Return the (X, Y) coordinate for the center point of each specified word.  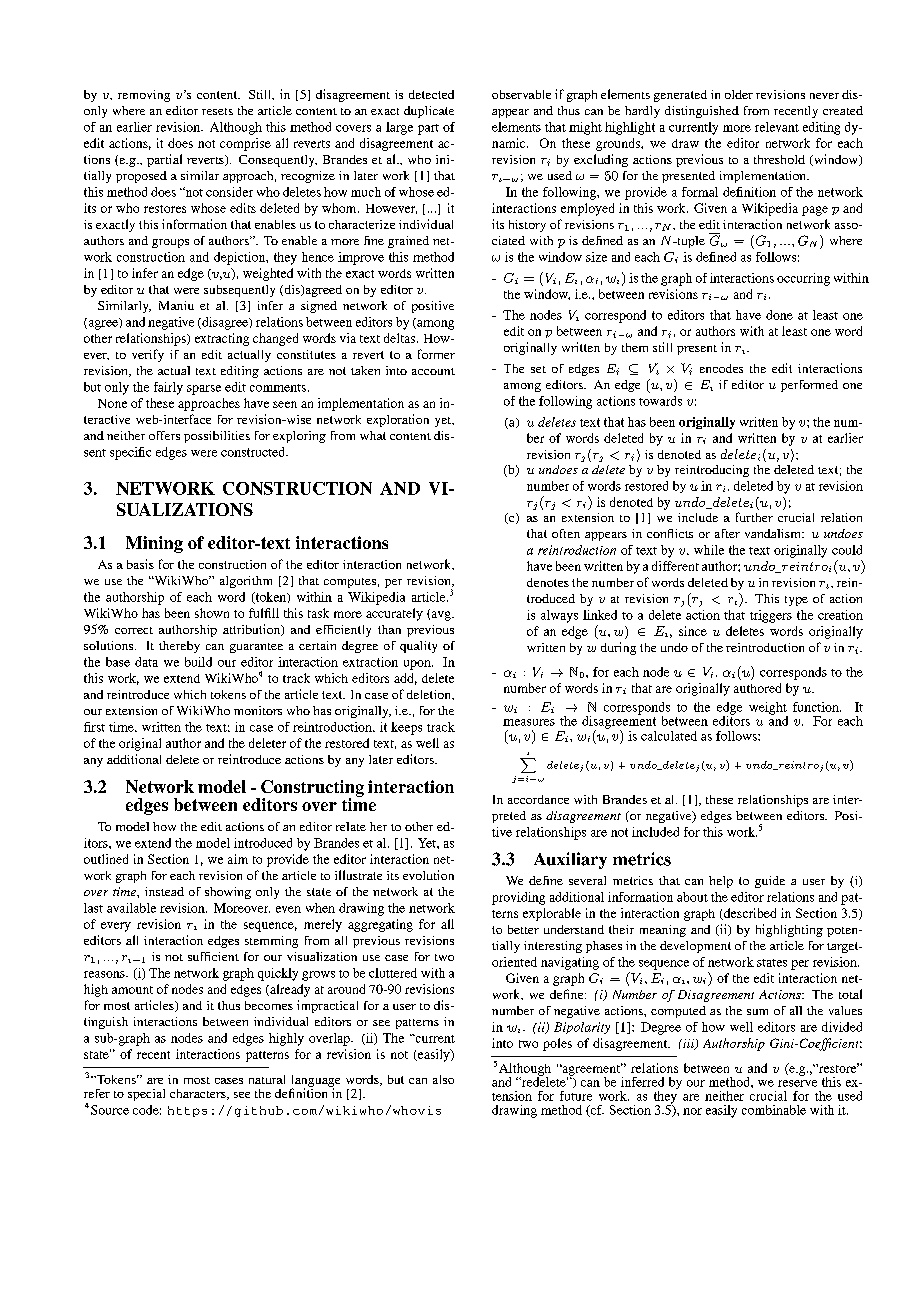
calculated (669, 736)
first (94, 727)
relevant (777, 127)
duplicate (429, 112)
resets (217, 111)
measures (529, 722)
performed (809, 386)
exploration (398, 420)
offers (164, 435)
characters (199, 1094)
